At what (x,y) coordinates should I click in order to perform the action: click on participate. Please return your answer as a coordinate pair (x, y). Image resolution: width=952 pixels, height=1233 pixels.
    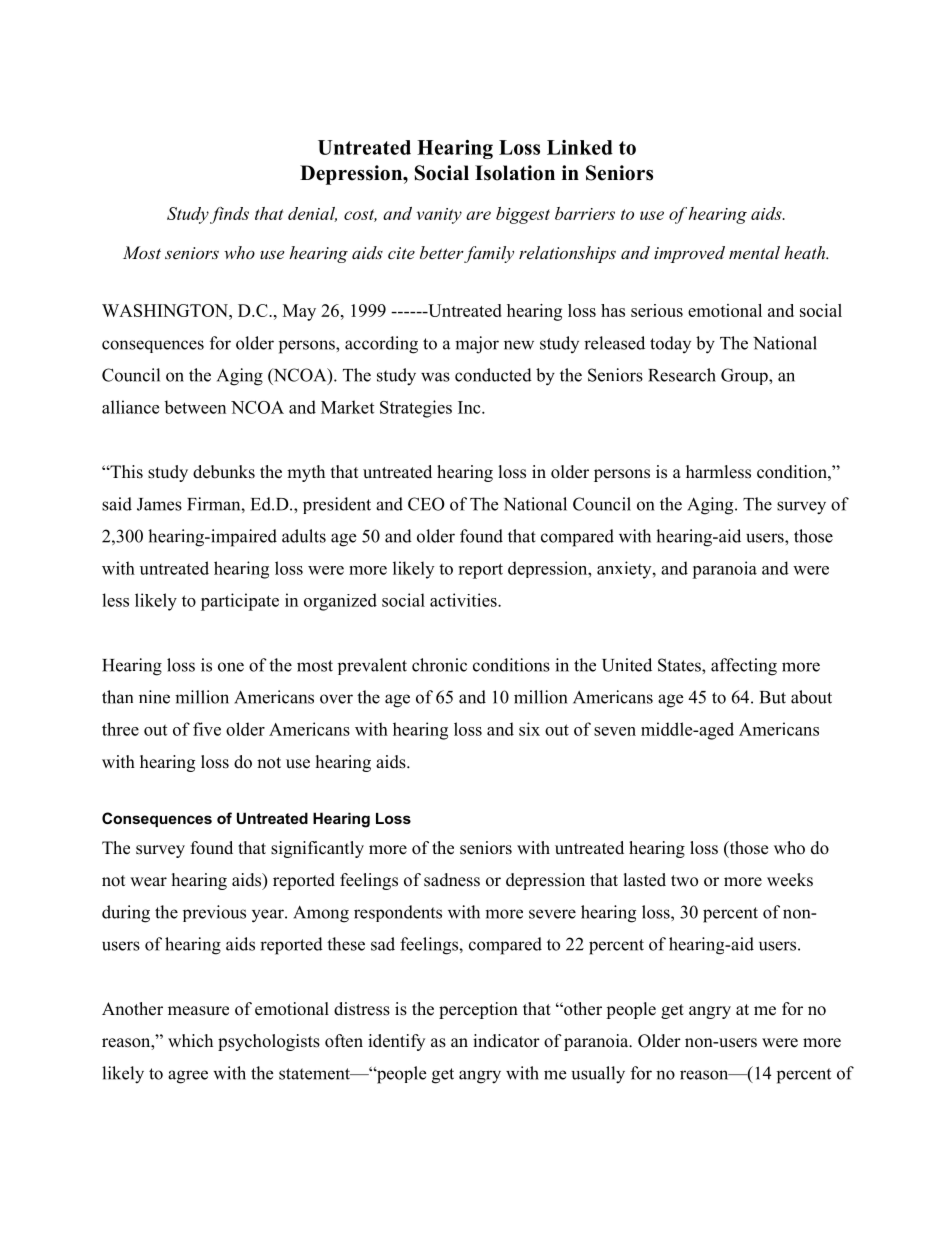
    Looking at the image, I should click on (240, 602).
